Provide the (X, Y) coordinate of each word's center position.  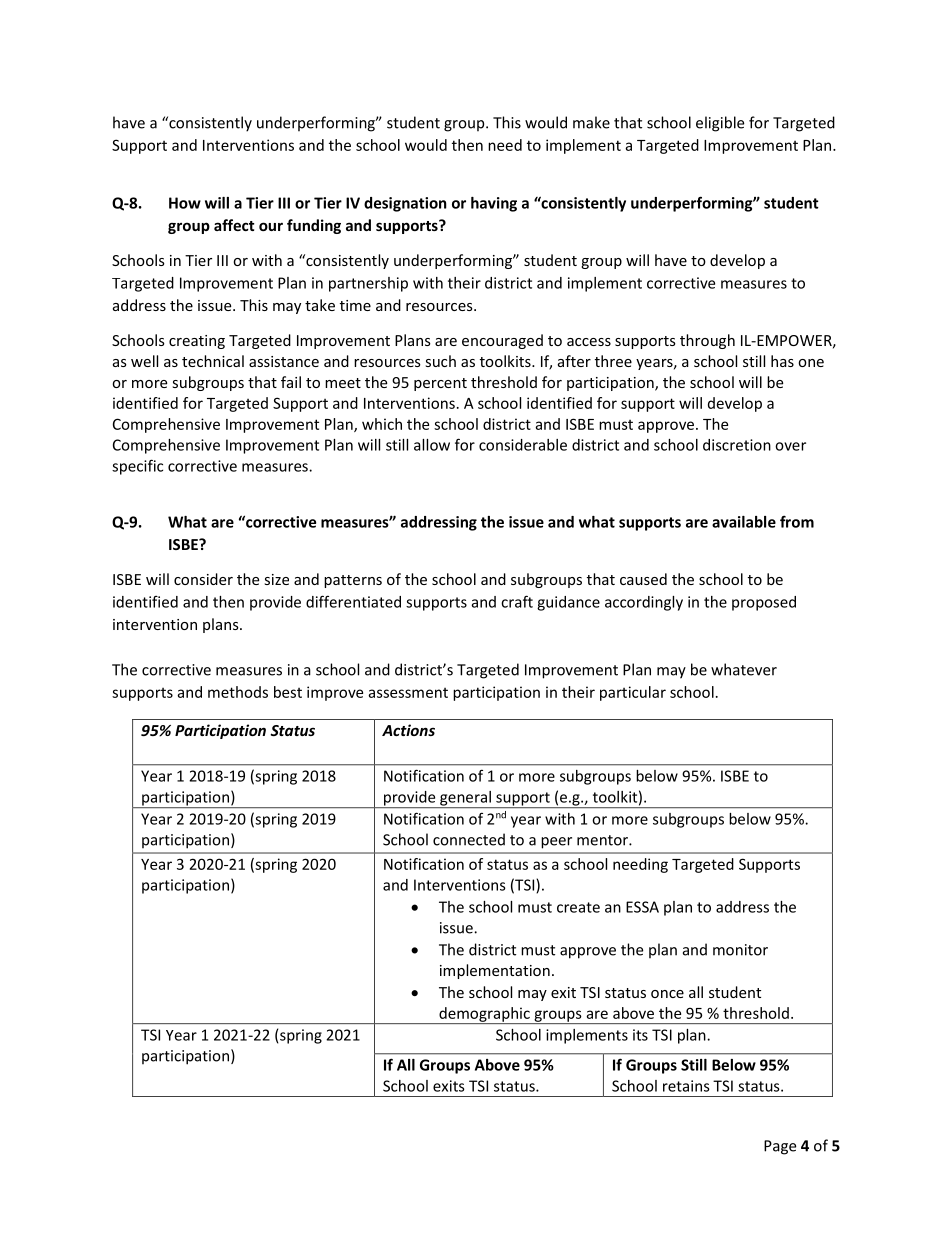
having (494, 204)
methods (238, 692)
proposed (764, 603)
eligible (720, 124)
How (185, 203)
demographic (484, 1015)
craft (517, 601)
